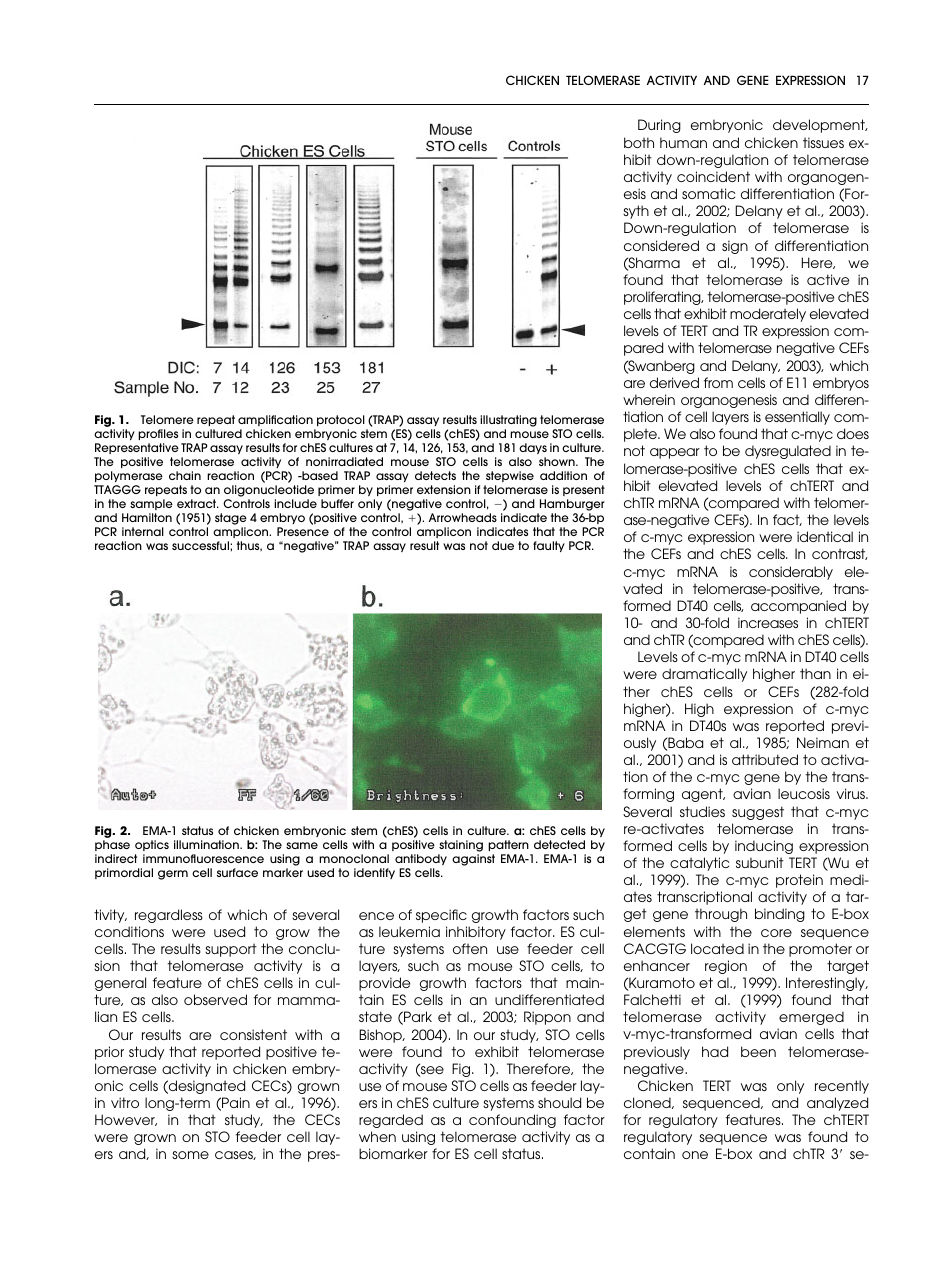 Image resolution: width=952 pixels, height=1261 pixels. What do you see at coordinates (713, 176) in the screenshot?
I see `coincident` at bounding box center [713, 176].
